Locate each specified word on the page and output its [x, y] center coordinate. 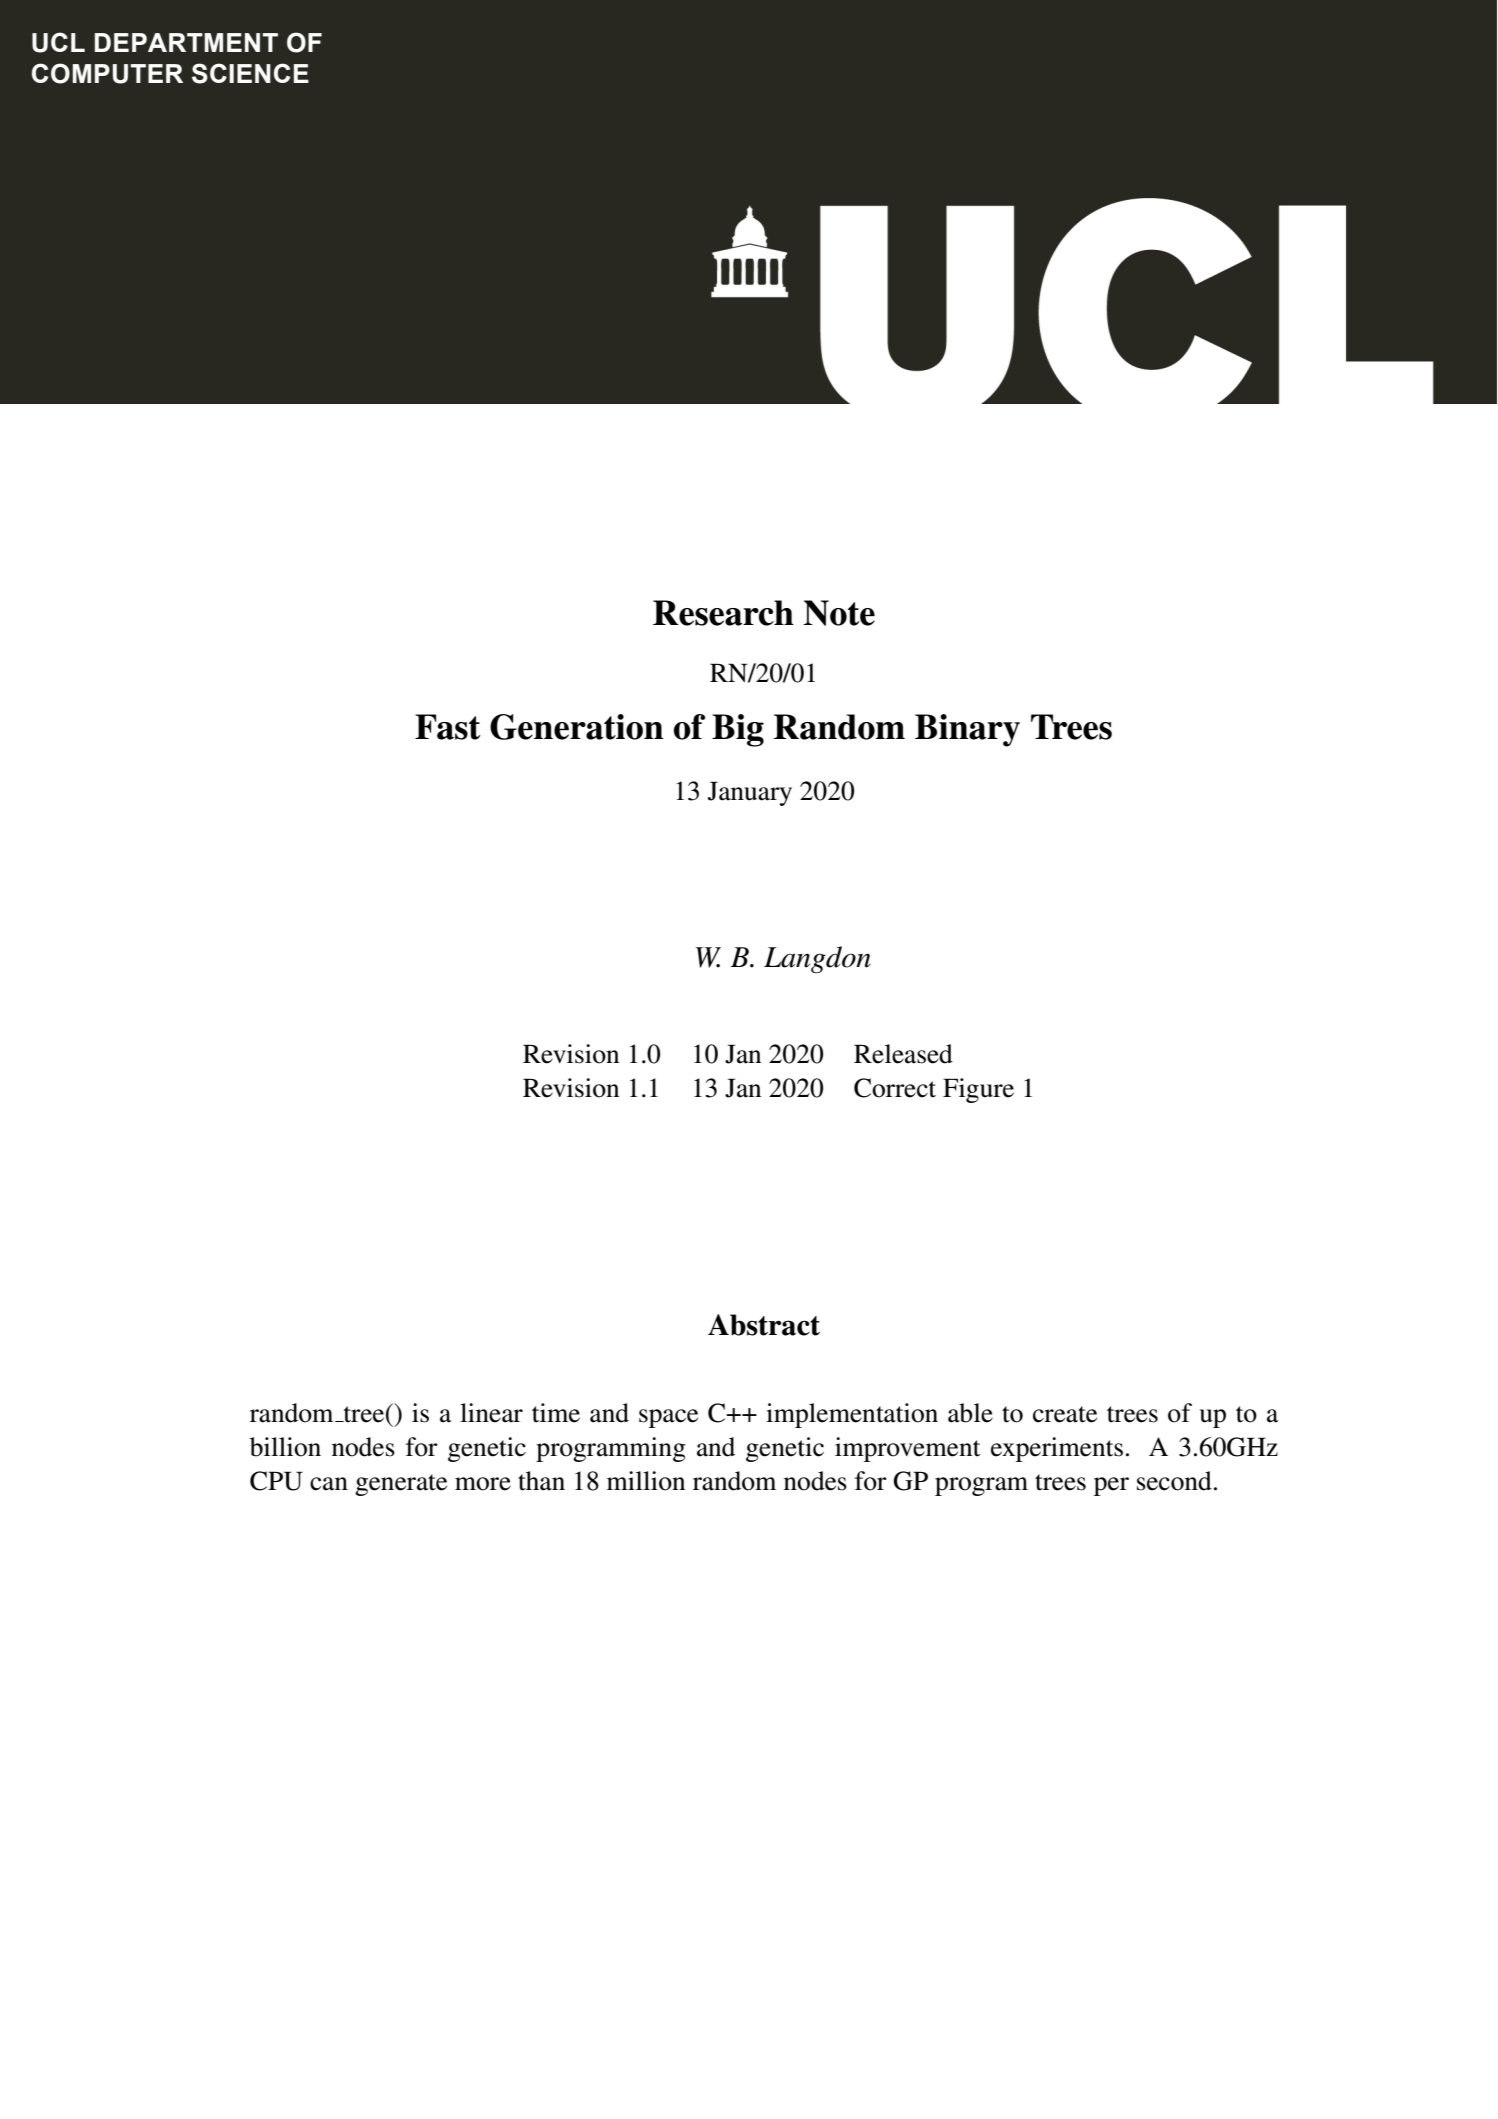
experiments [1057, 1449]
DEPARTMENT [186, 42]
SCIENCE [250, 73]
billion [285, 1447]
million [646, 1481]
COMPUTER [107, 73]
